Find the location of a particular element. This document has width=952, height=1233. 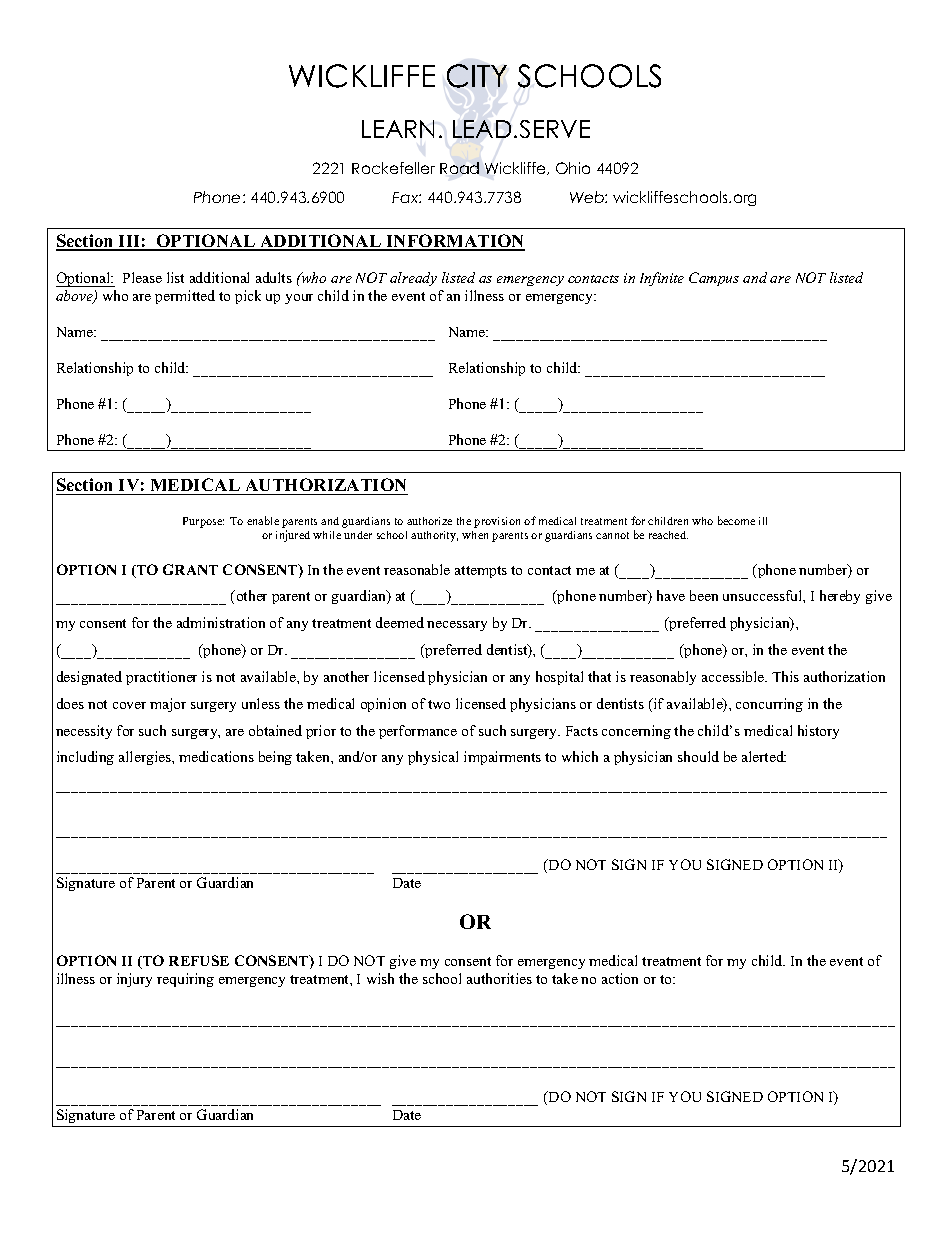

Ohio is located at coordinates (573, 168).
